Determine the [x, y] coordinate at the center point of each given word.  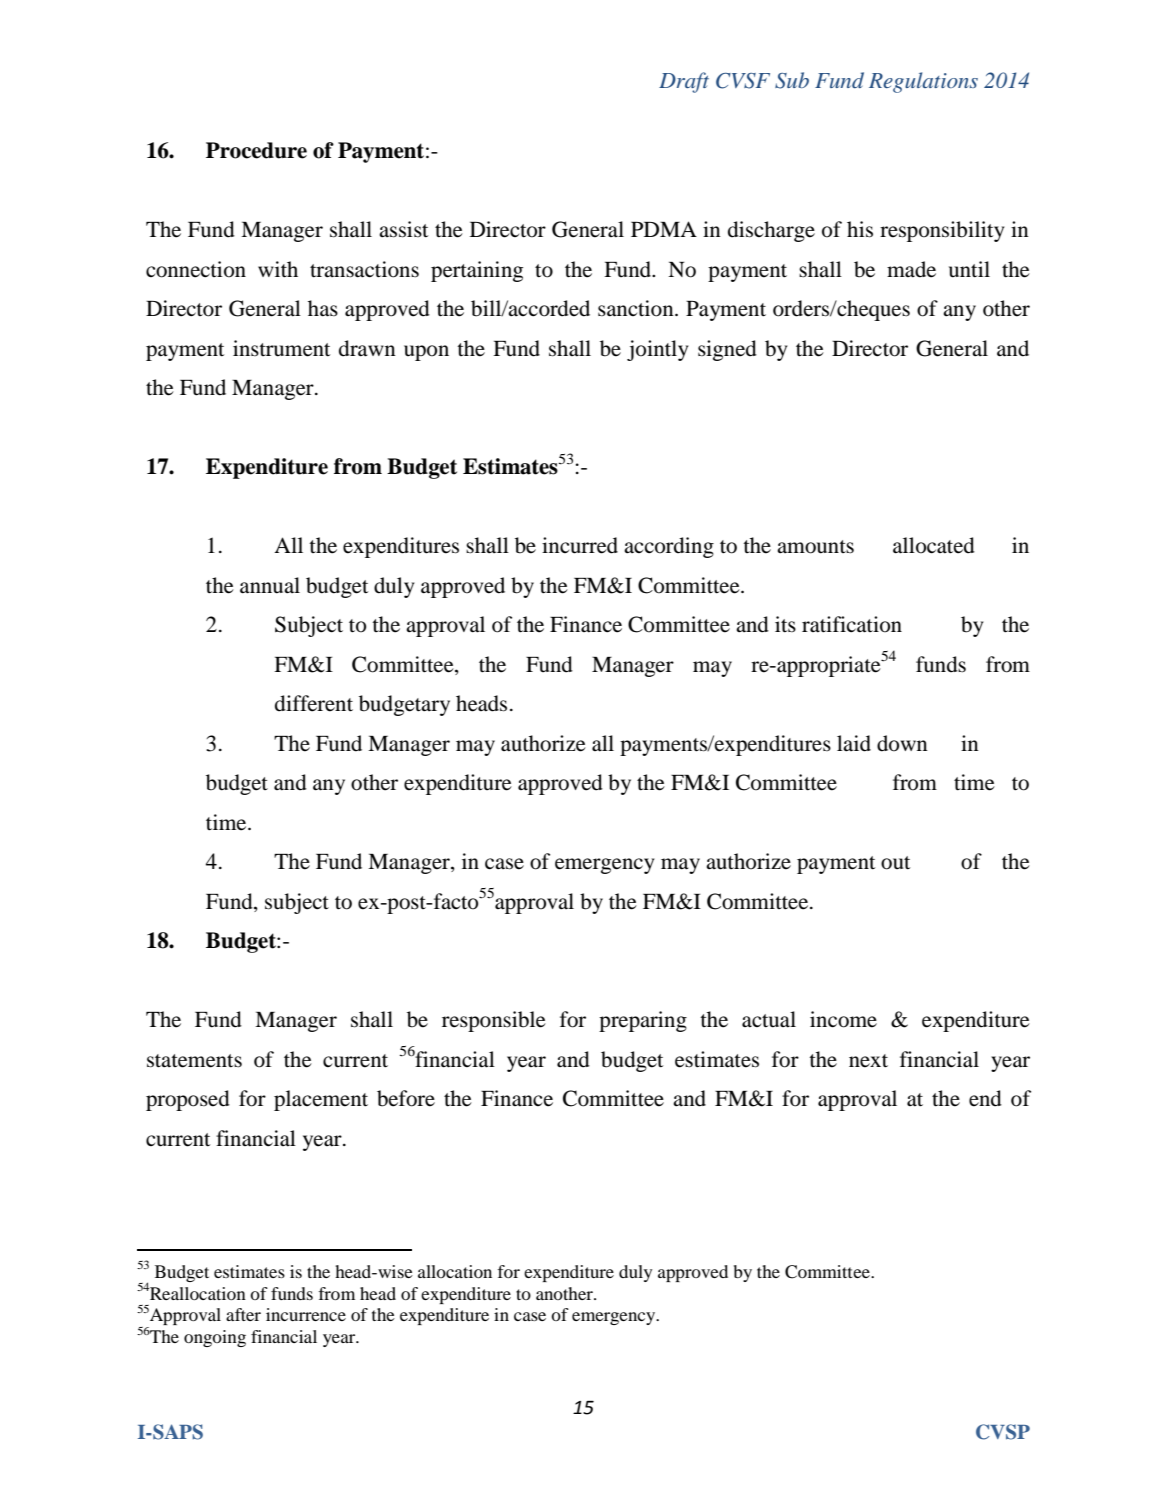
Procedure [256, 150]
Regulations [923, 82]
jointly [657, 350]
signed [727, 350]
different [314, 703]
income [843, 1019]
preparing [643, 1021]
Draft [684, 82]
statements [194, 1061]
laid [854, 743]
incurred [580, 545]
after [243, 1314]
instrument [281, 348]
